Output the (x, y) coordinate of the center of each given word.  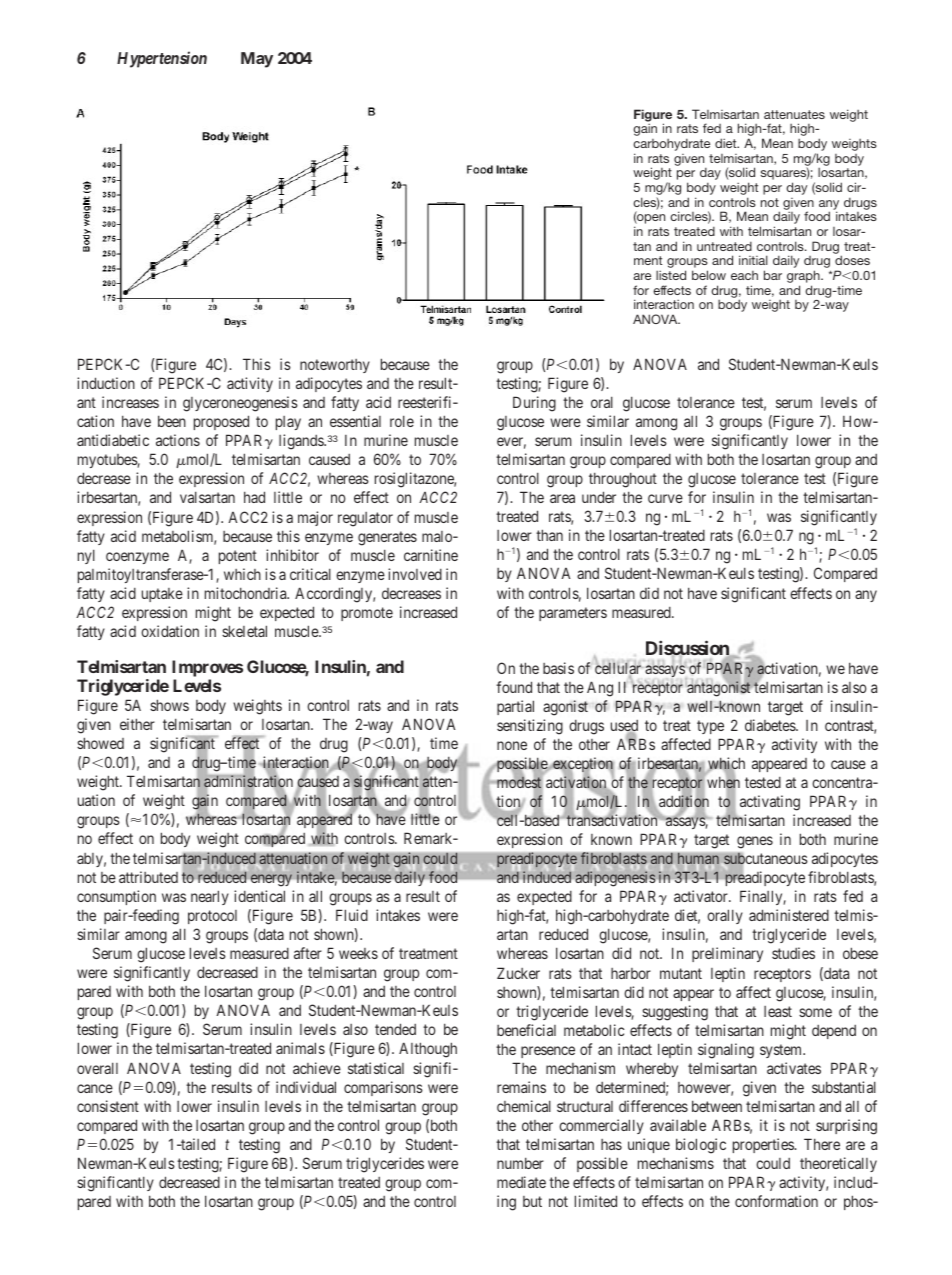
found (514, 687)
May (257, 60)
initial (753, 260)
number (520, 1163)
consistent (108, 1106)
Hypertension (162, 59)
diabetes (771, 725)
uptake (162, 595)
